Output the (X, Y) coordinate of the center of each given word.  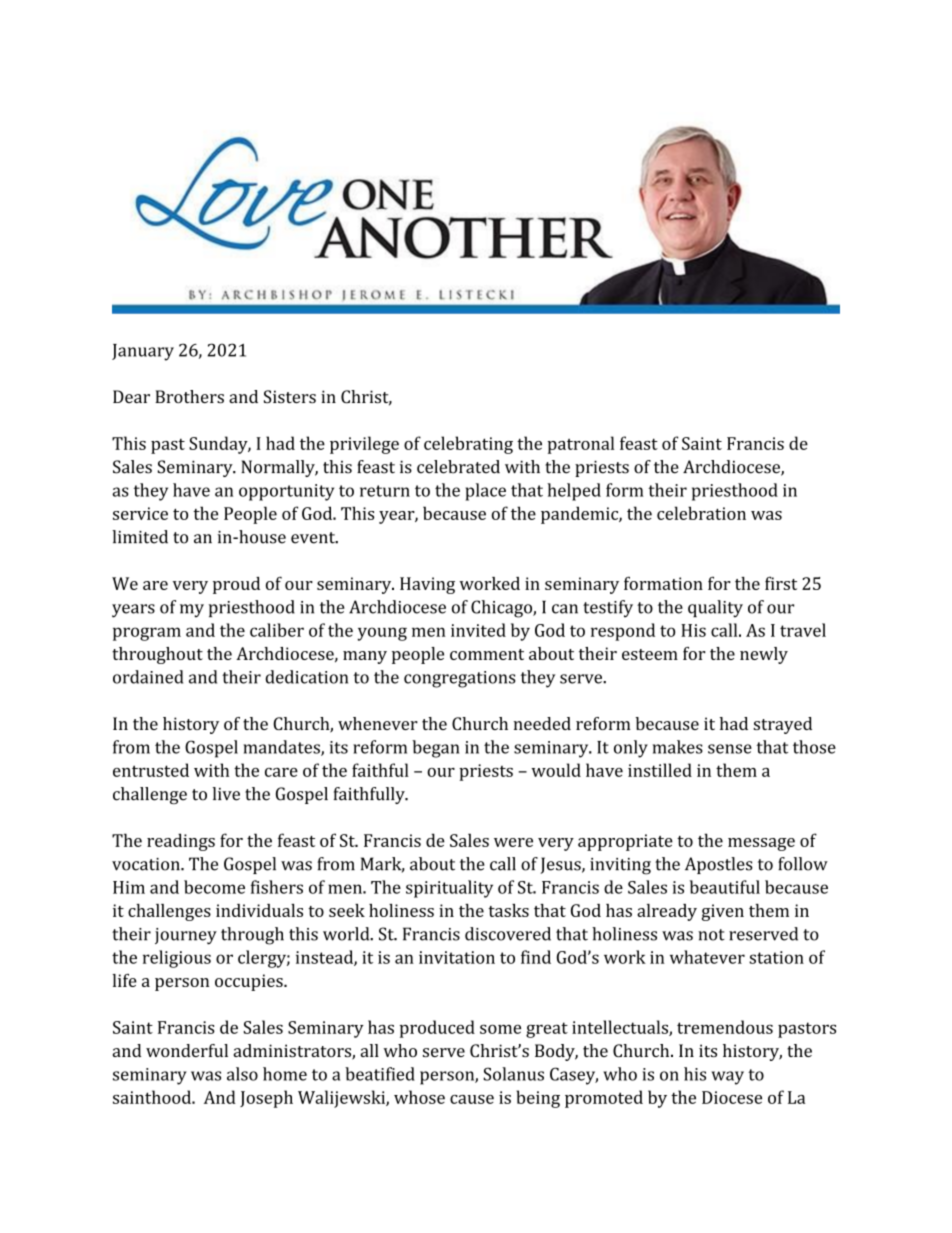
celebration (701, 513)
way (727, 1078)
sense (730, 749)
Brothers (189, 396)
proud (236, 585)
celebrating (468, 445)
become (214, 887)
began (435, 749)
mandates (282, 748)
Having (427, 585)
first (781, 583)
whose (419, 1097)
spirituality (449, 889)
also (242, 1074)
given (723, 912)
